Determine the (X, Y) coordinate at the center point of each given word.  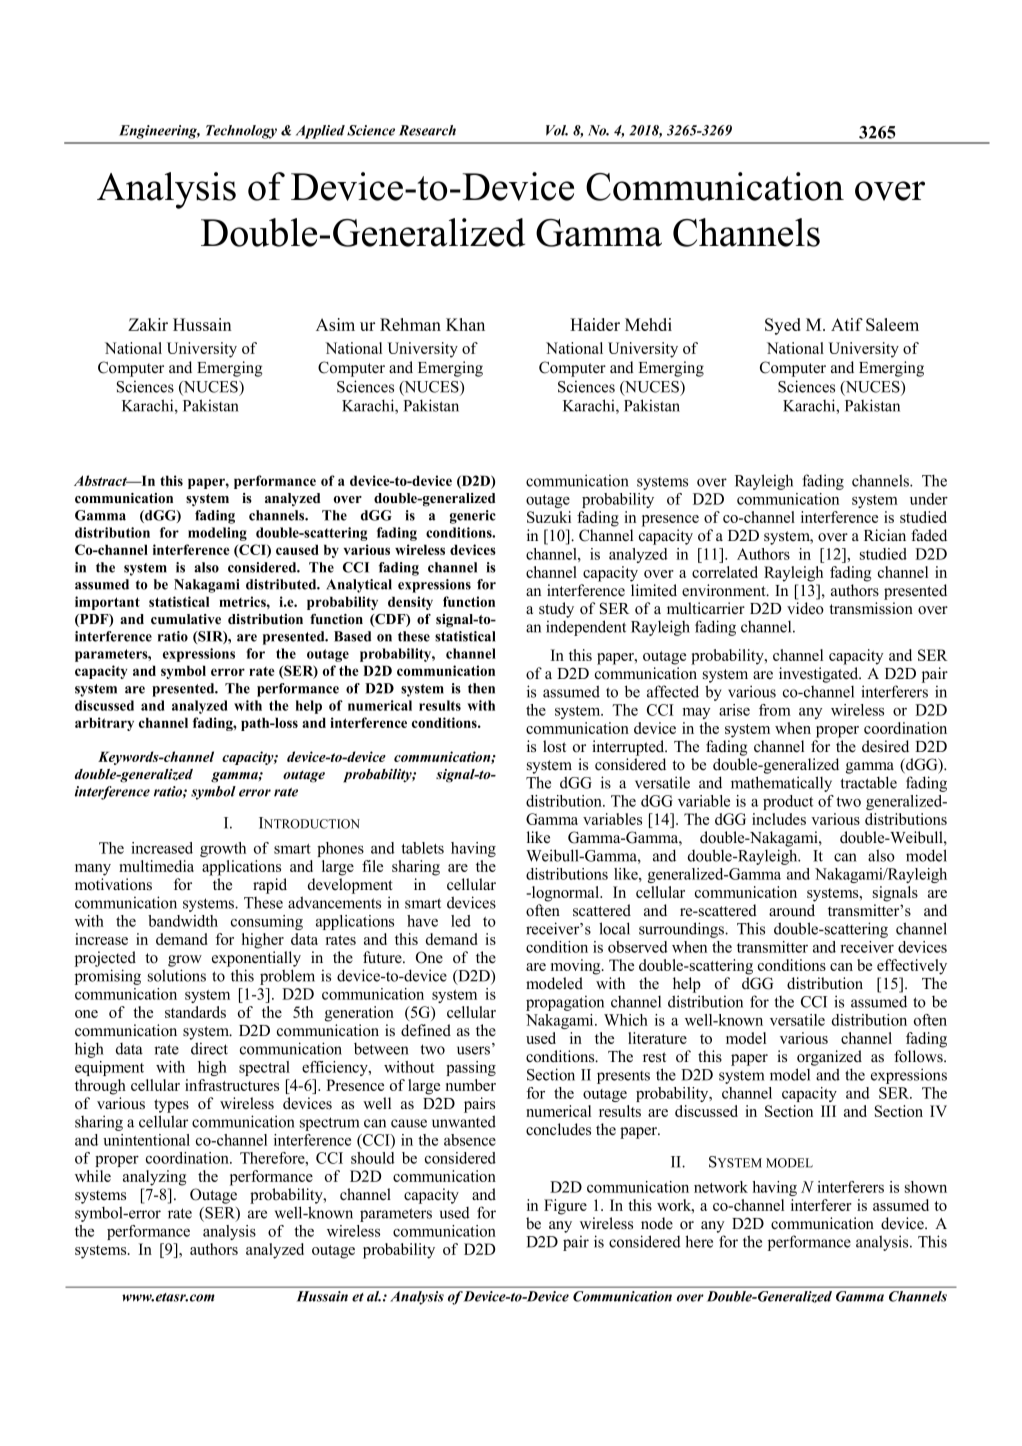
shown (926, 1187)
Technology (241, 132)
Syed (783, 326)
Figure (565, 1207)
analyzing (154, 1178)
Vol (557, 130)
